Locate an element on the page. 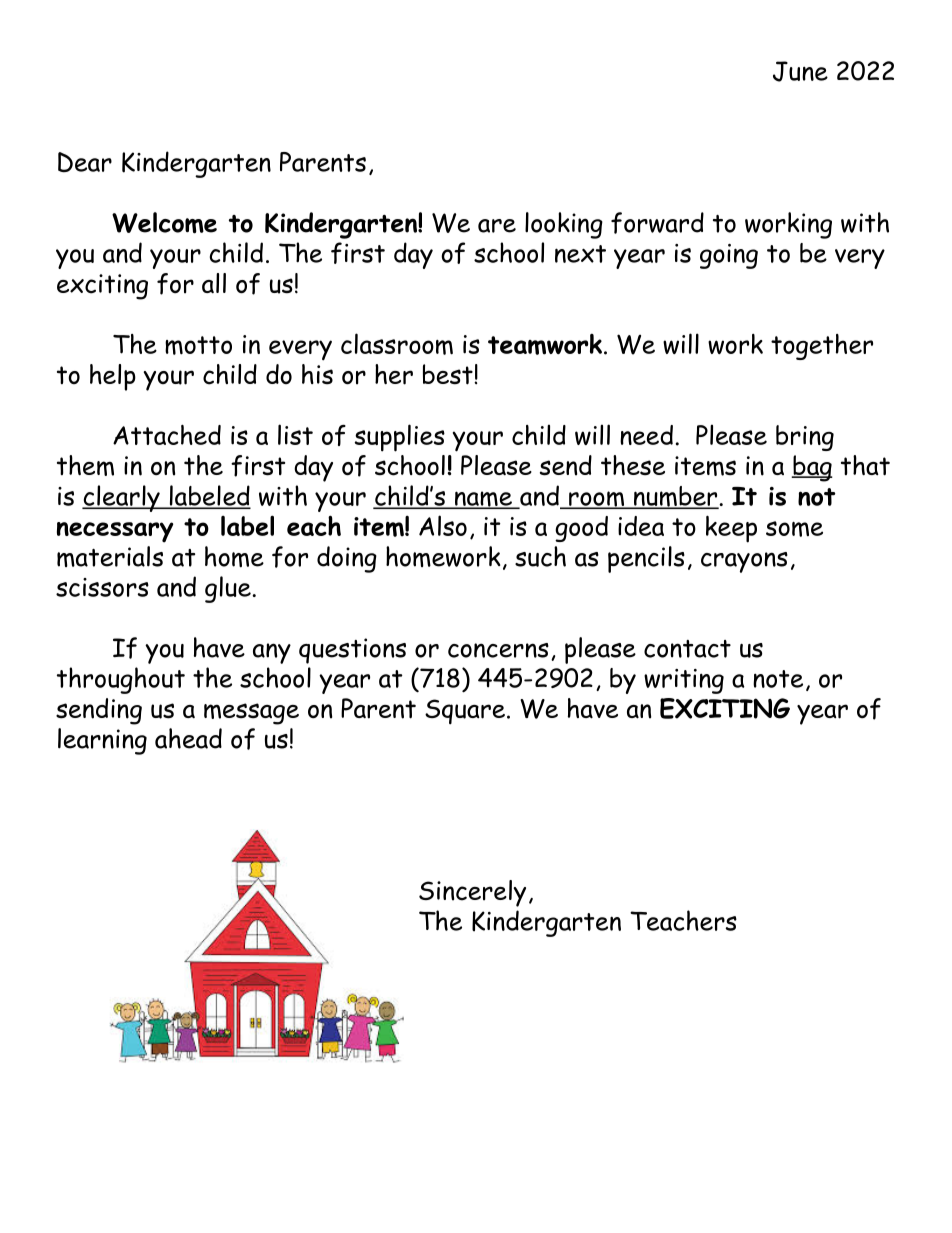 The width and height of the page is (952, 1233). Dear is located at coordinates (85, 162).
